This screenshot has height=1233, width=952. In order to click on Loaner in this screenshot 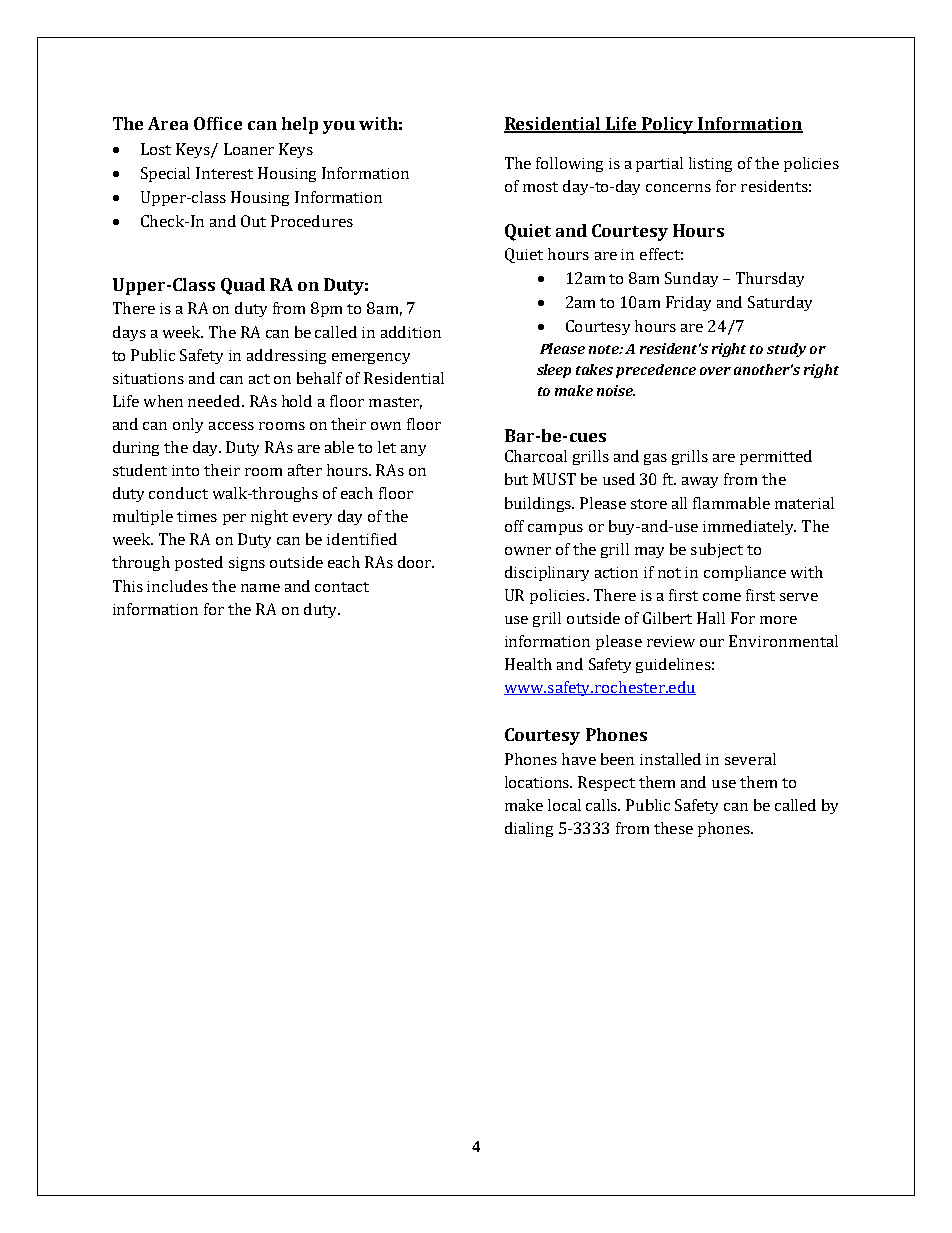, I will do `click(249, 149)`.
